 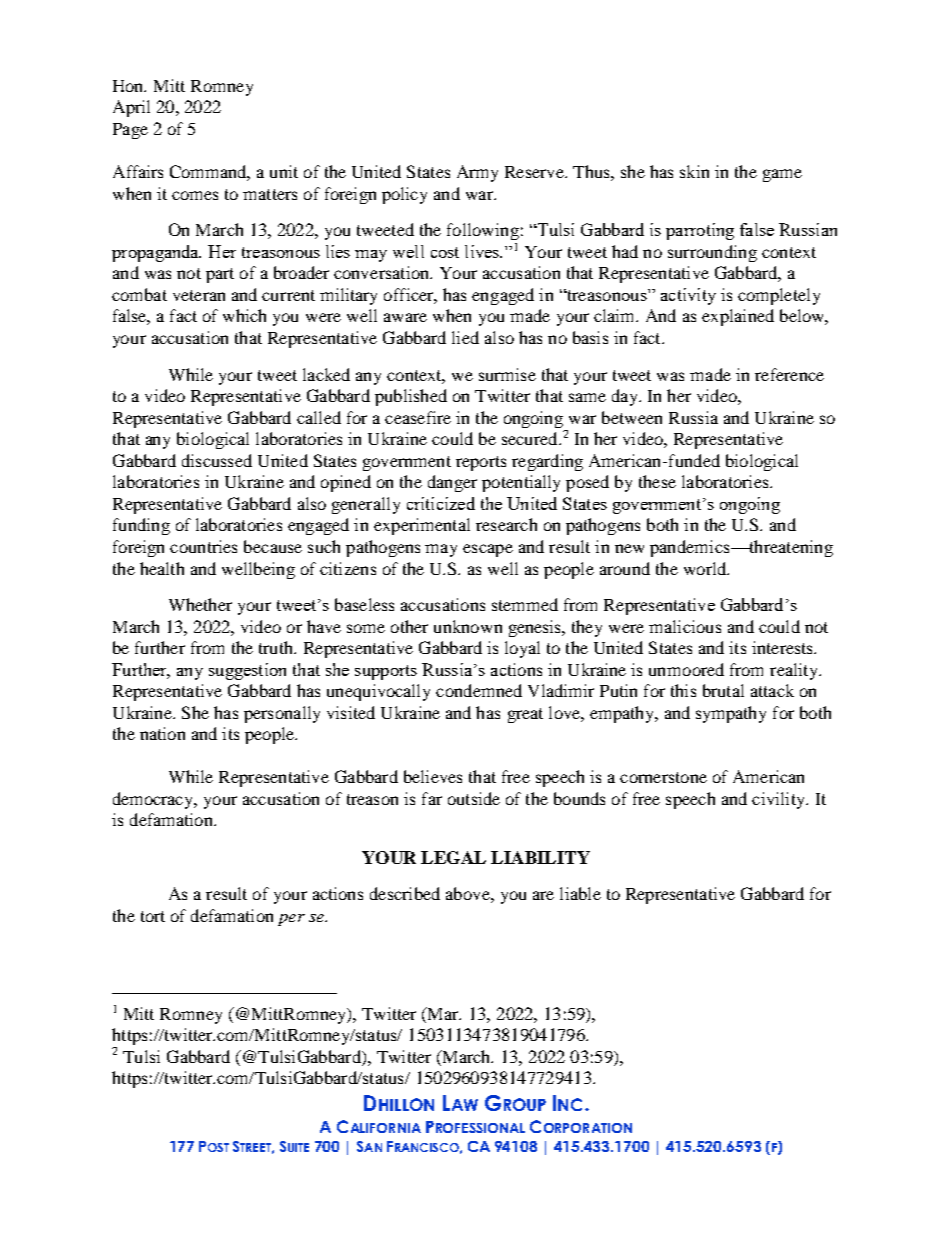 What do you see at coordinates (453, 857) in the screenshot?
I see `LEGAL` at bounding box center [453, 857].
